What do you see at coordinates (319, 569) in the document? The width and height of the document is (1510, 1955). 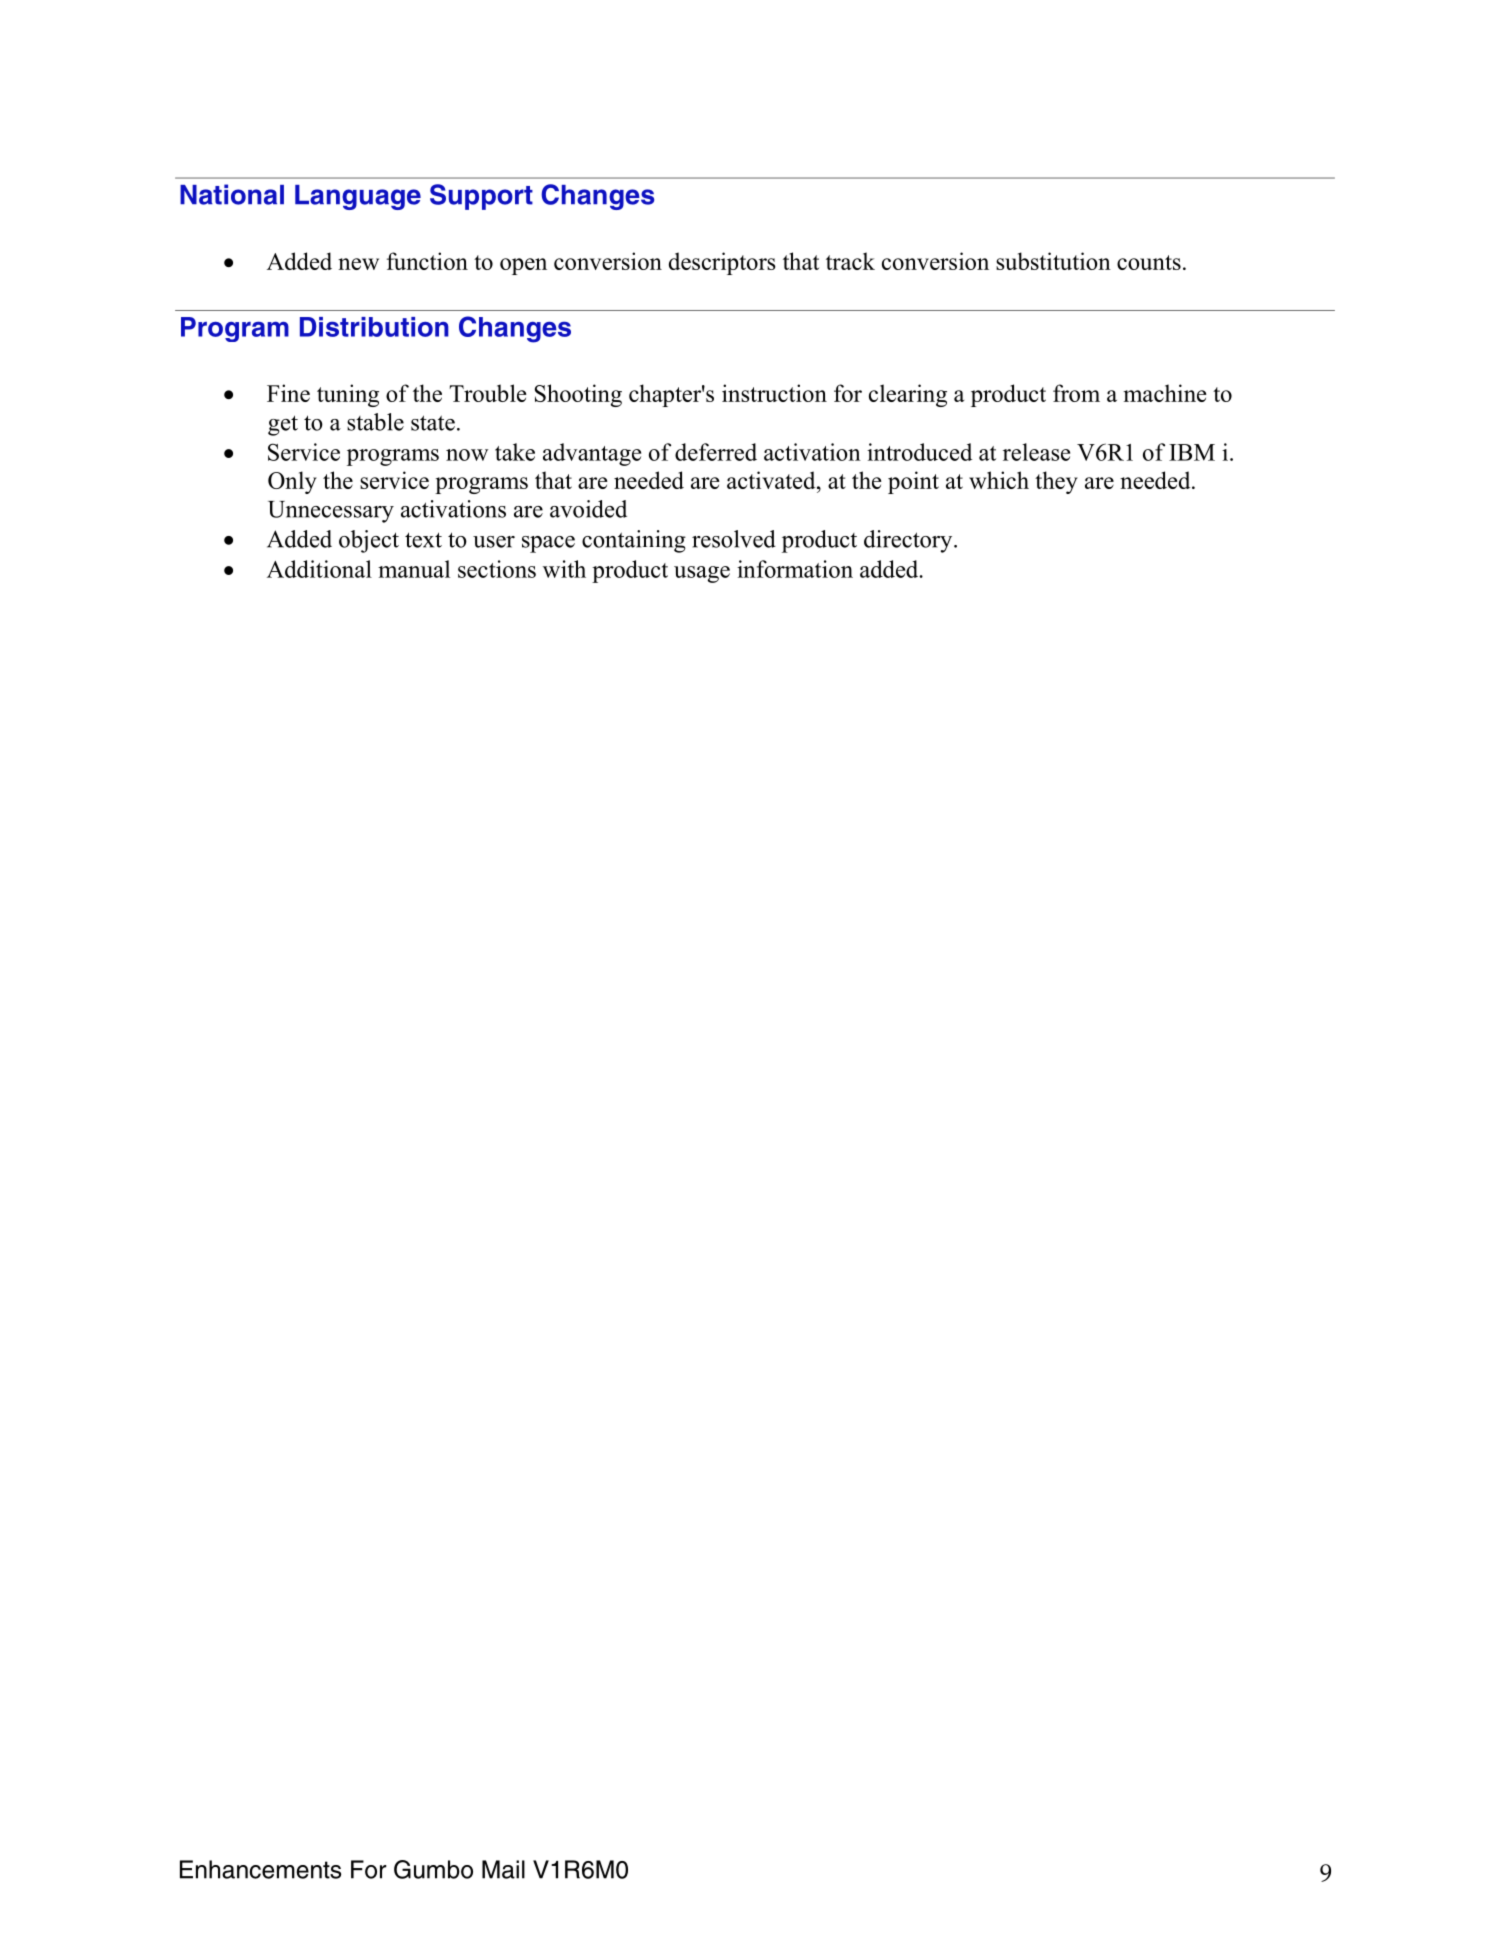 I see `Additional` at bounding box center [319, 569].
